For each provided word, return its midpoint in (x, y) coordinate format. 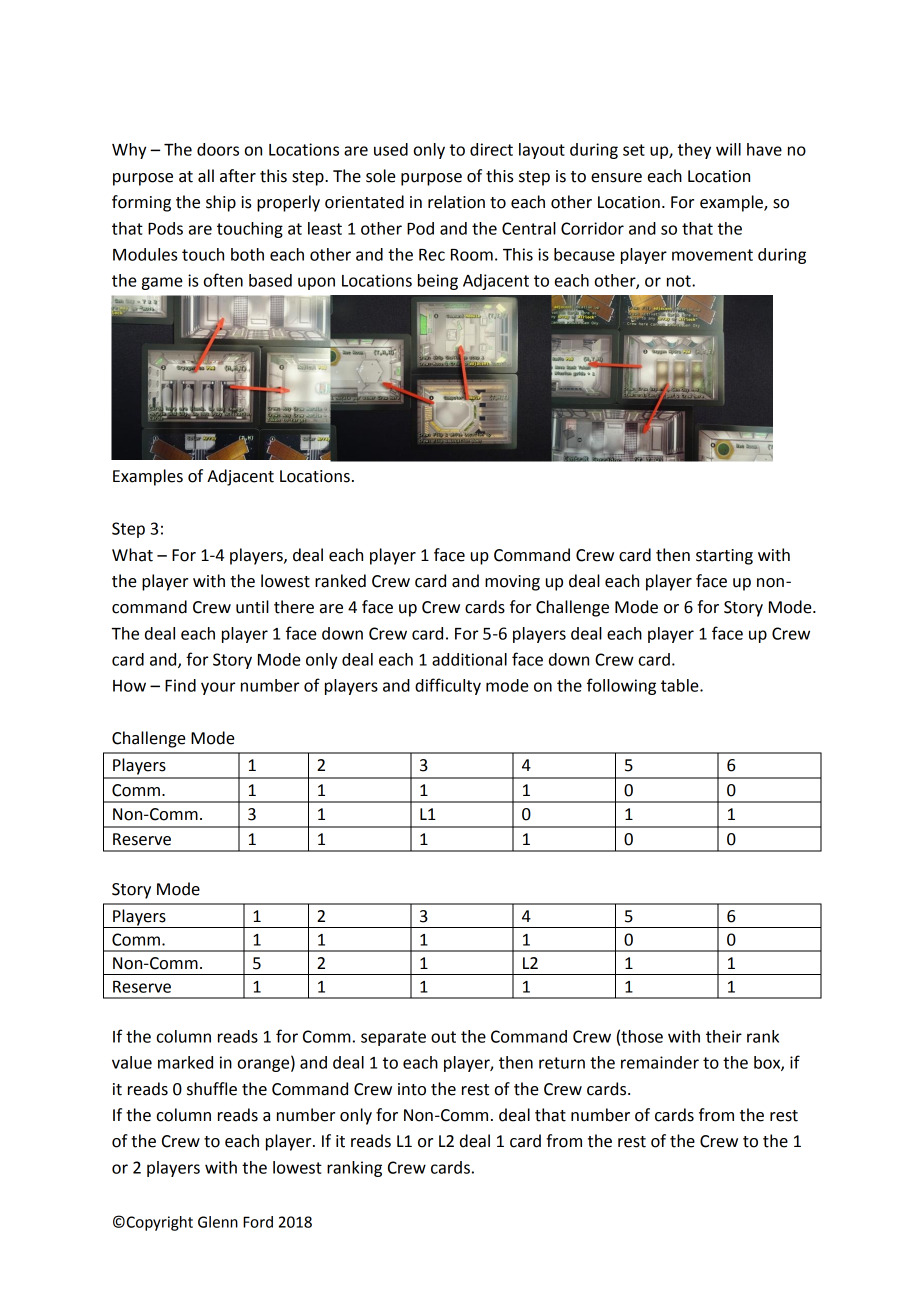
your (218, 688)
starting (724, 557)
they (694, 151)
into (412, 1089)
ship (221, 203)
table (681, 685)
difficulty (448, 686)
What (132, 555)
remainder (660, 1062)
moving (512, 583)
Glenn (218, 1222)
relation (456, 202)
